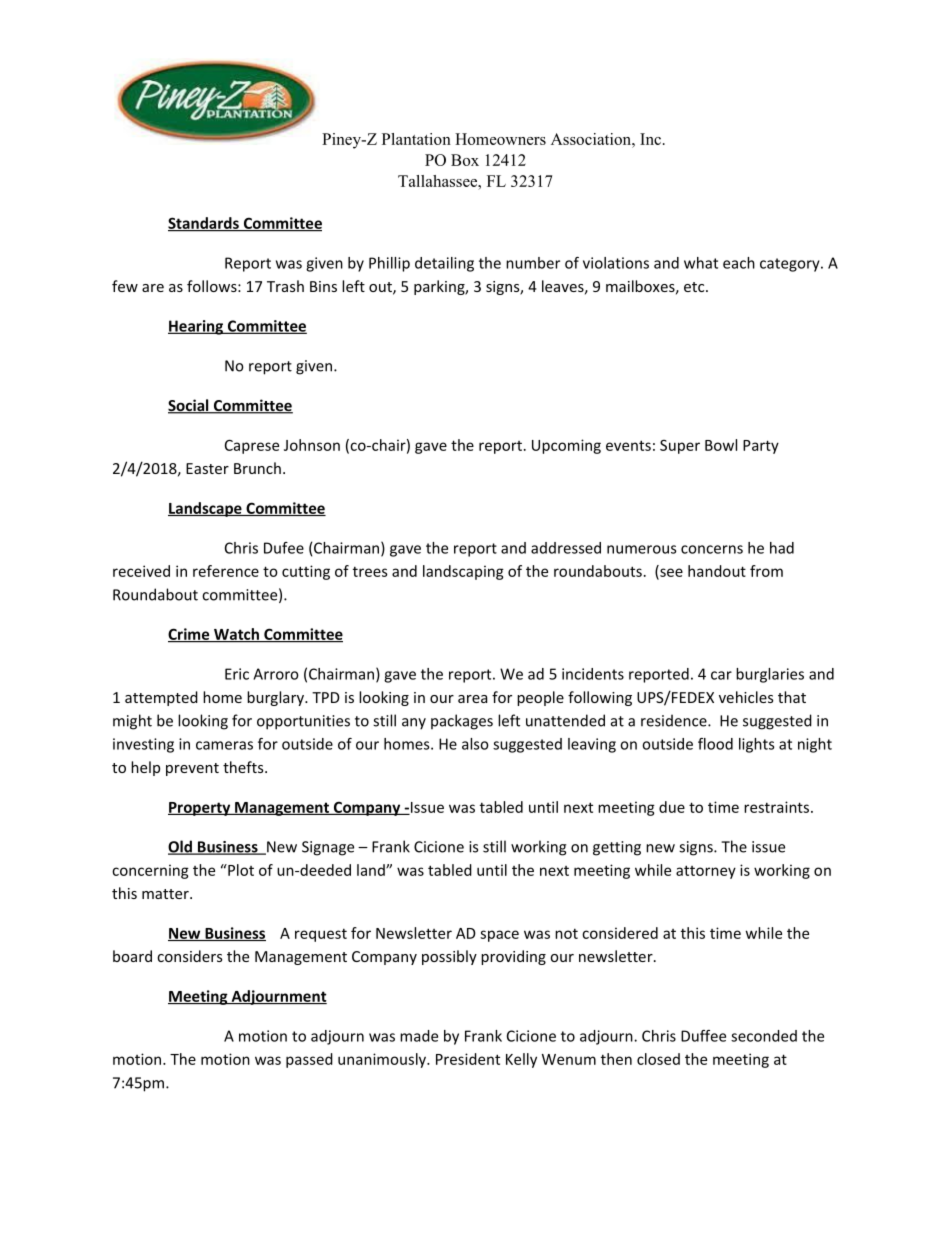  Describe the element at coordinates (721, 675) in the document. I see `car` at that location.
